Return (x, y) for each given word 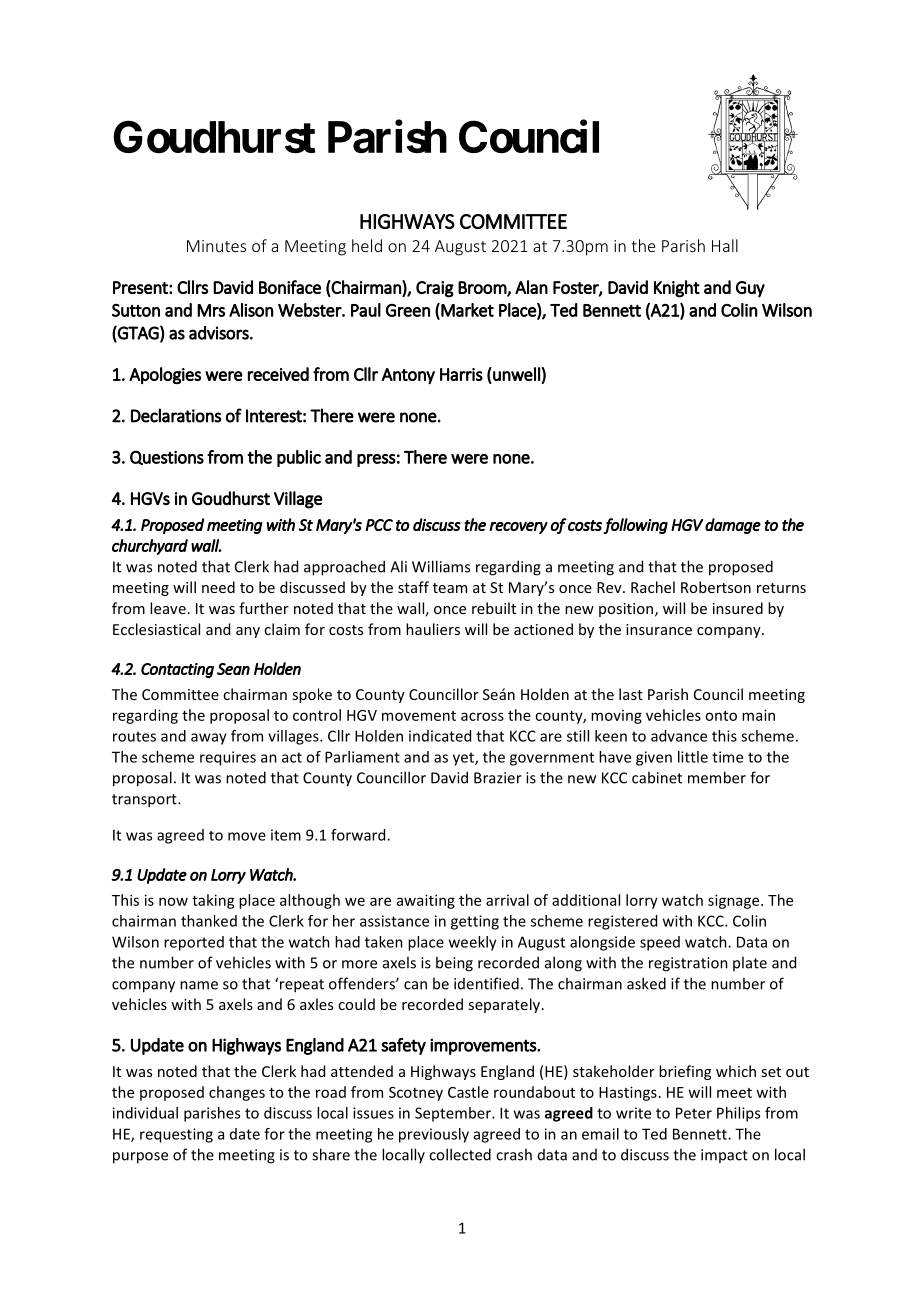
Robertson (716, 587)
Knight (677, 289)
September (454, 1114)
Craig (435, 289)
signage (735, 901)
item (286, 835)
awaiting (426, 901)
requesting (176, 1135)
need (218, 587)
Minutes (216, 246)
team (450, 588)
